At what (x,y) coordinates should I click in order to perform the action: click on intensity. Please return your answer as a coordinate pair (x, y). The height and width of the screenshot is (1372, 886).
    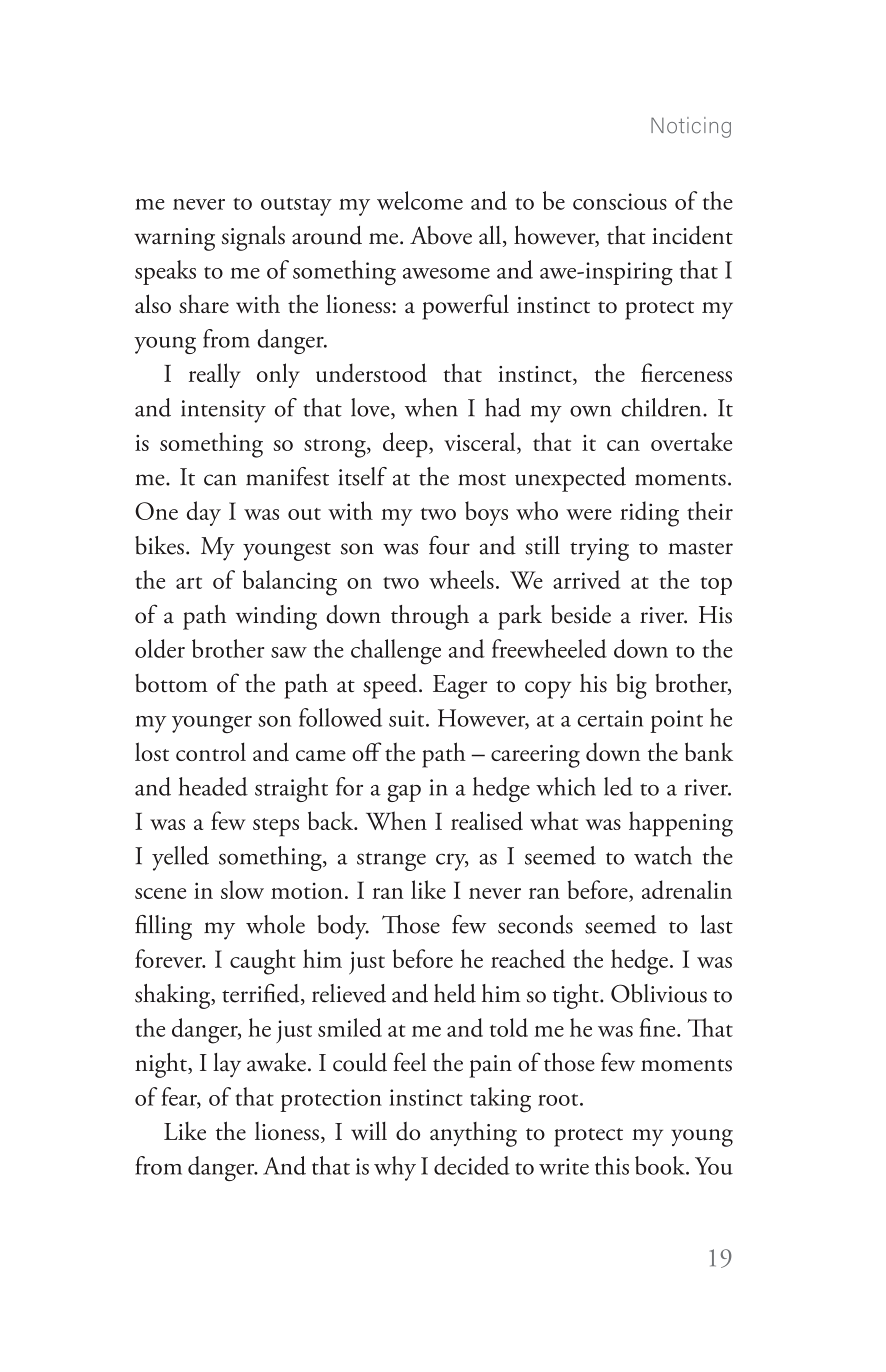
    Looking at the image, I should click on (223, 411).
